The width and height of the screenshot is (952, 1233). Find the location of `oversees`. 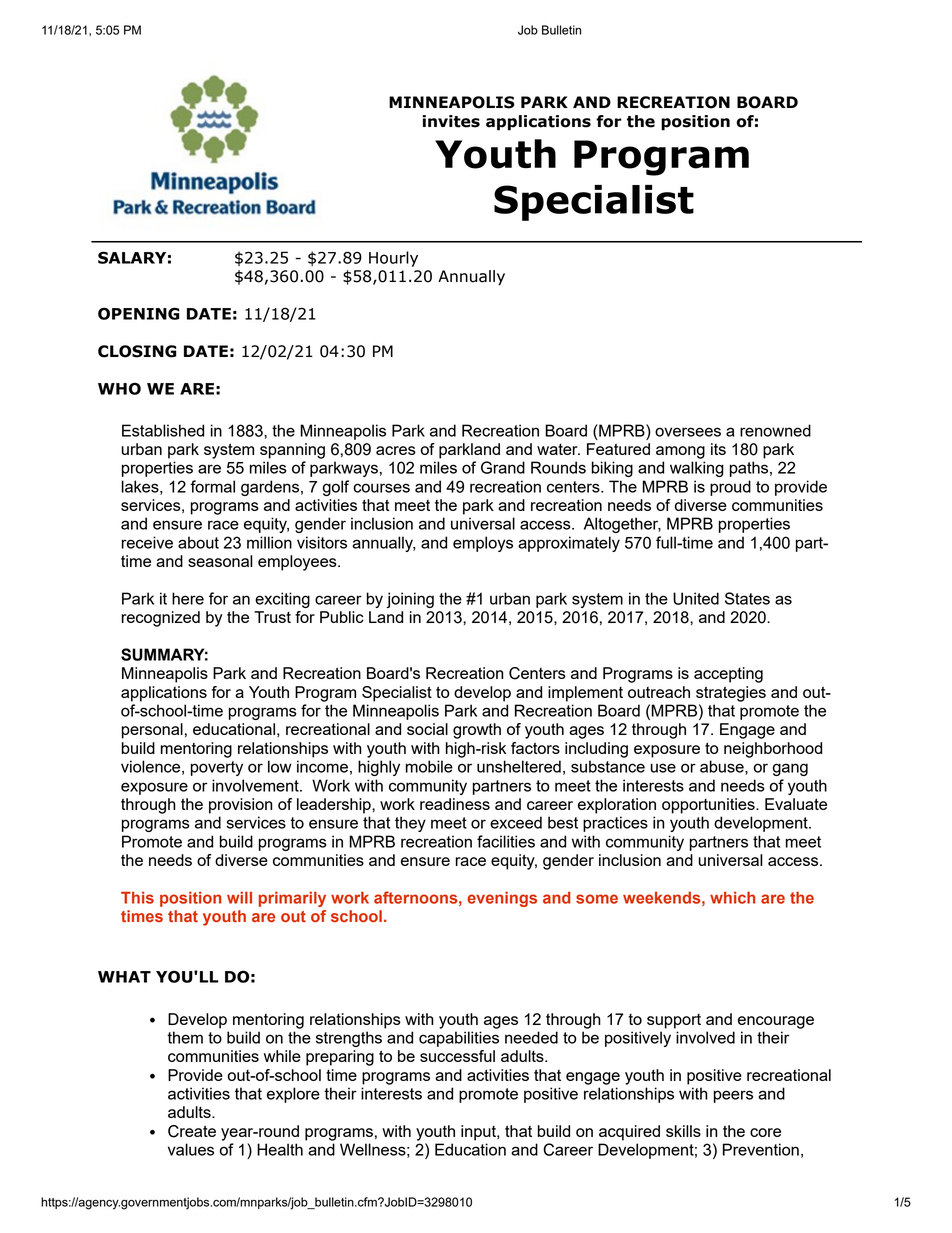

oversees is located at coordinates (688, 432).
